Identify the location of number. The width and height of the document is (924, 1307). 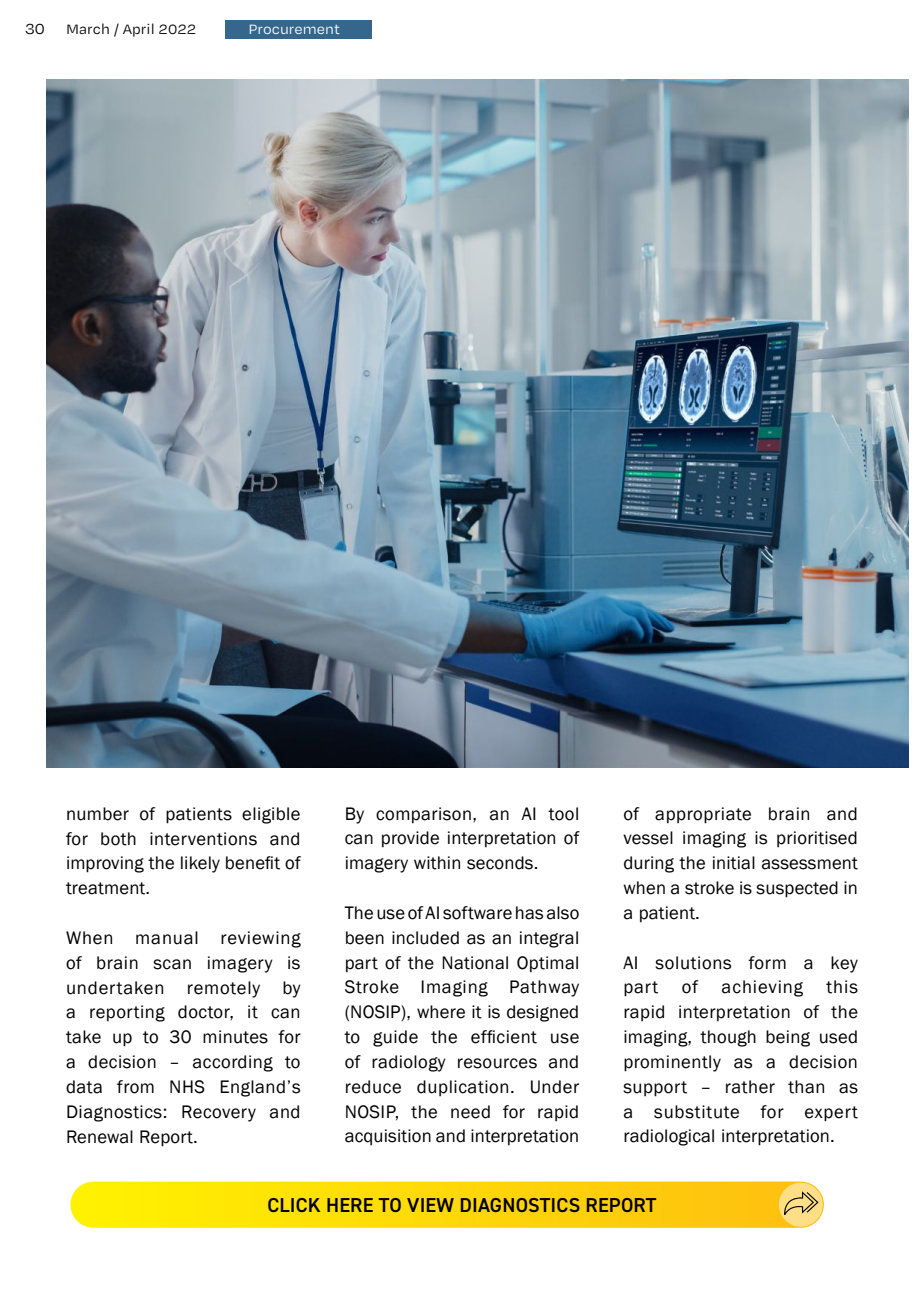
(98, 814).
